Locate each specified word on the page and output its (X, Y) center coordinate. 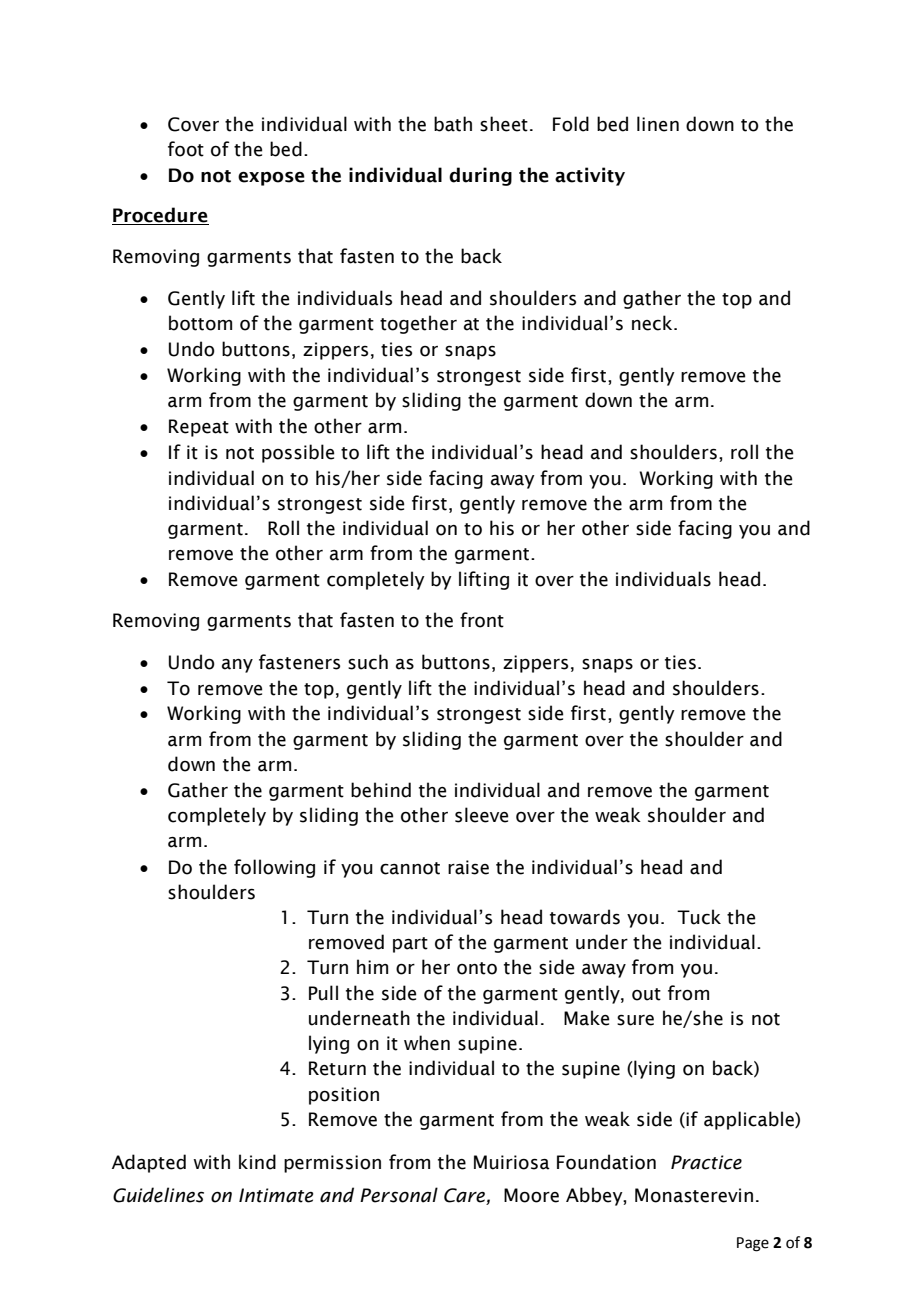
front (482, 620)
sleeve (481, 815)
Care (465, 1196)
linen (658, 124)
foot (186, 149)
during (480, 176)
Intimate (276, 1195)
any (237, 666)
